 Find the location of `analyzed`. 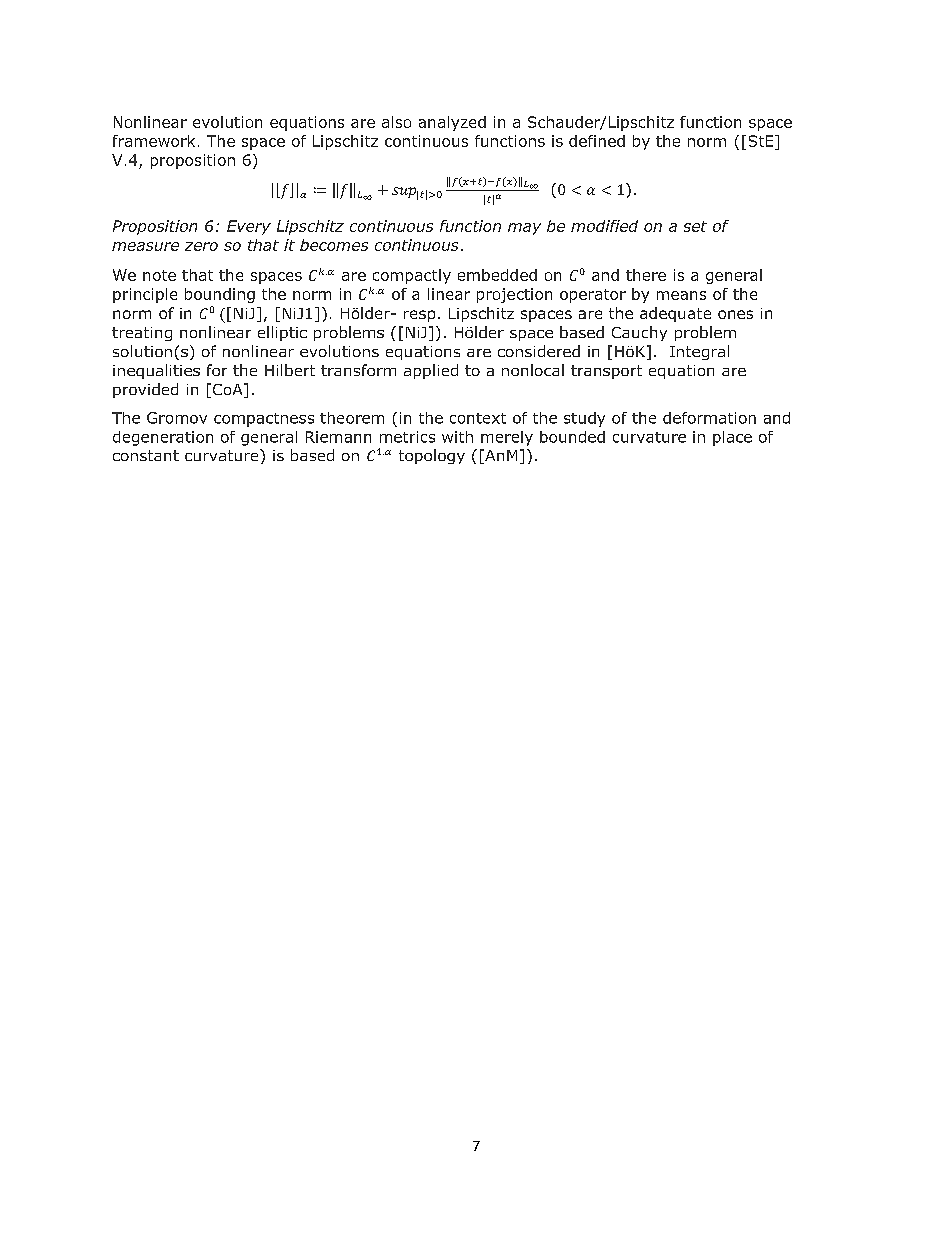

analyzed is located at coordinates (452, 123).
